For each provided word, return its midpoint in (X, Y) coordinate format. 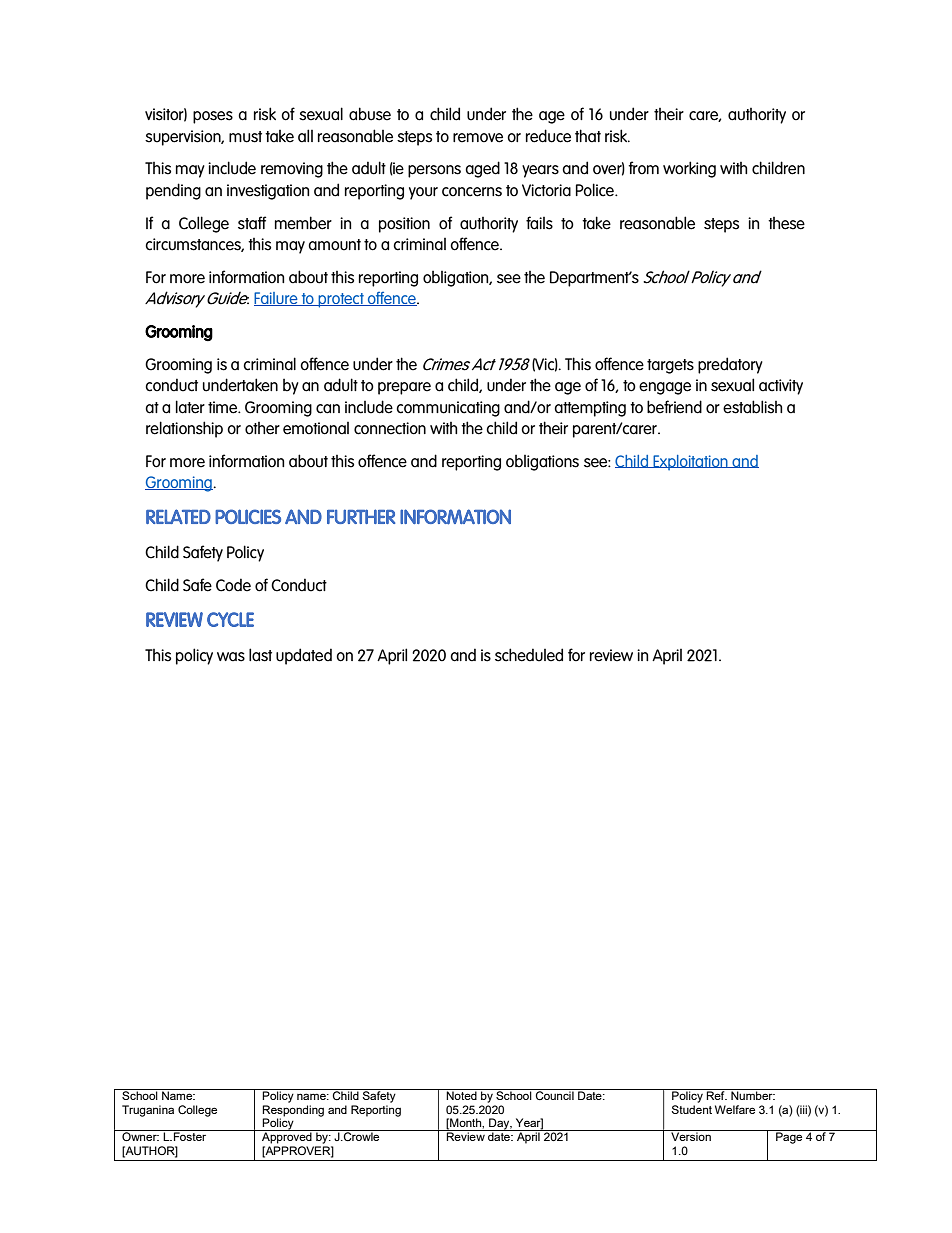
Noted (462, 1094)
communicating (448, 409)
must (245, 137)
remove (478, 138)
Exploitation (690, 463)
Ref (716, 1094)
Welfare (735, 1109)
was (231, 657)
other (262, 428)
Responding (293, 1112)
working (689, 169)
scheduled (529, 655)
